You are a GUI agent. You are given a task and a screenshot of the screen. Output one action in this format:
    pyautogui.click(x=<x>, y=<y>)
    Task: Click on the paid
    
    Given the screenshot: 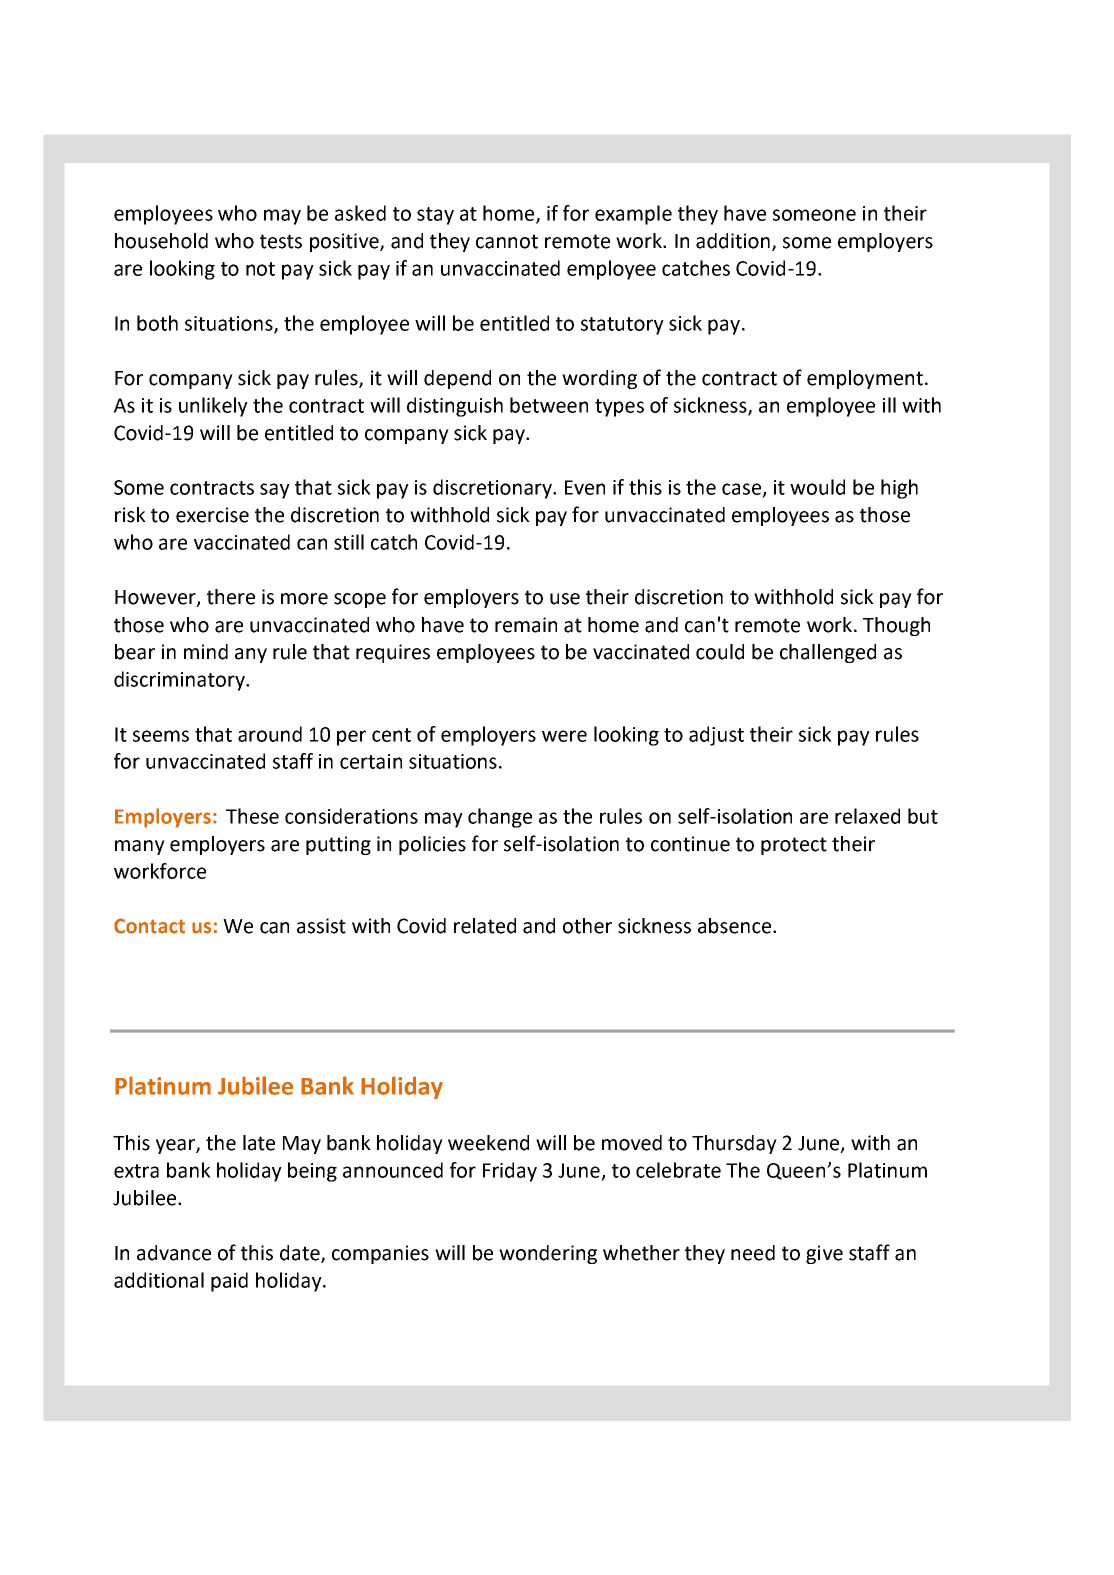 What is the action you would take?
    pyautogui.click(x=229, y=1282)
